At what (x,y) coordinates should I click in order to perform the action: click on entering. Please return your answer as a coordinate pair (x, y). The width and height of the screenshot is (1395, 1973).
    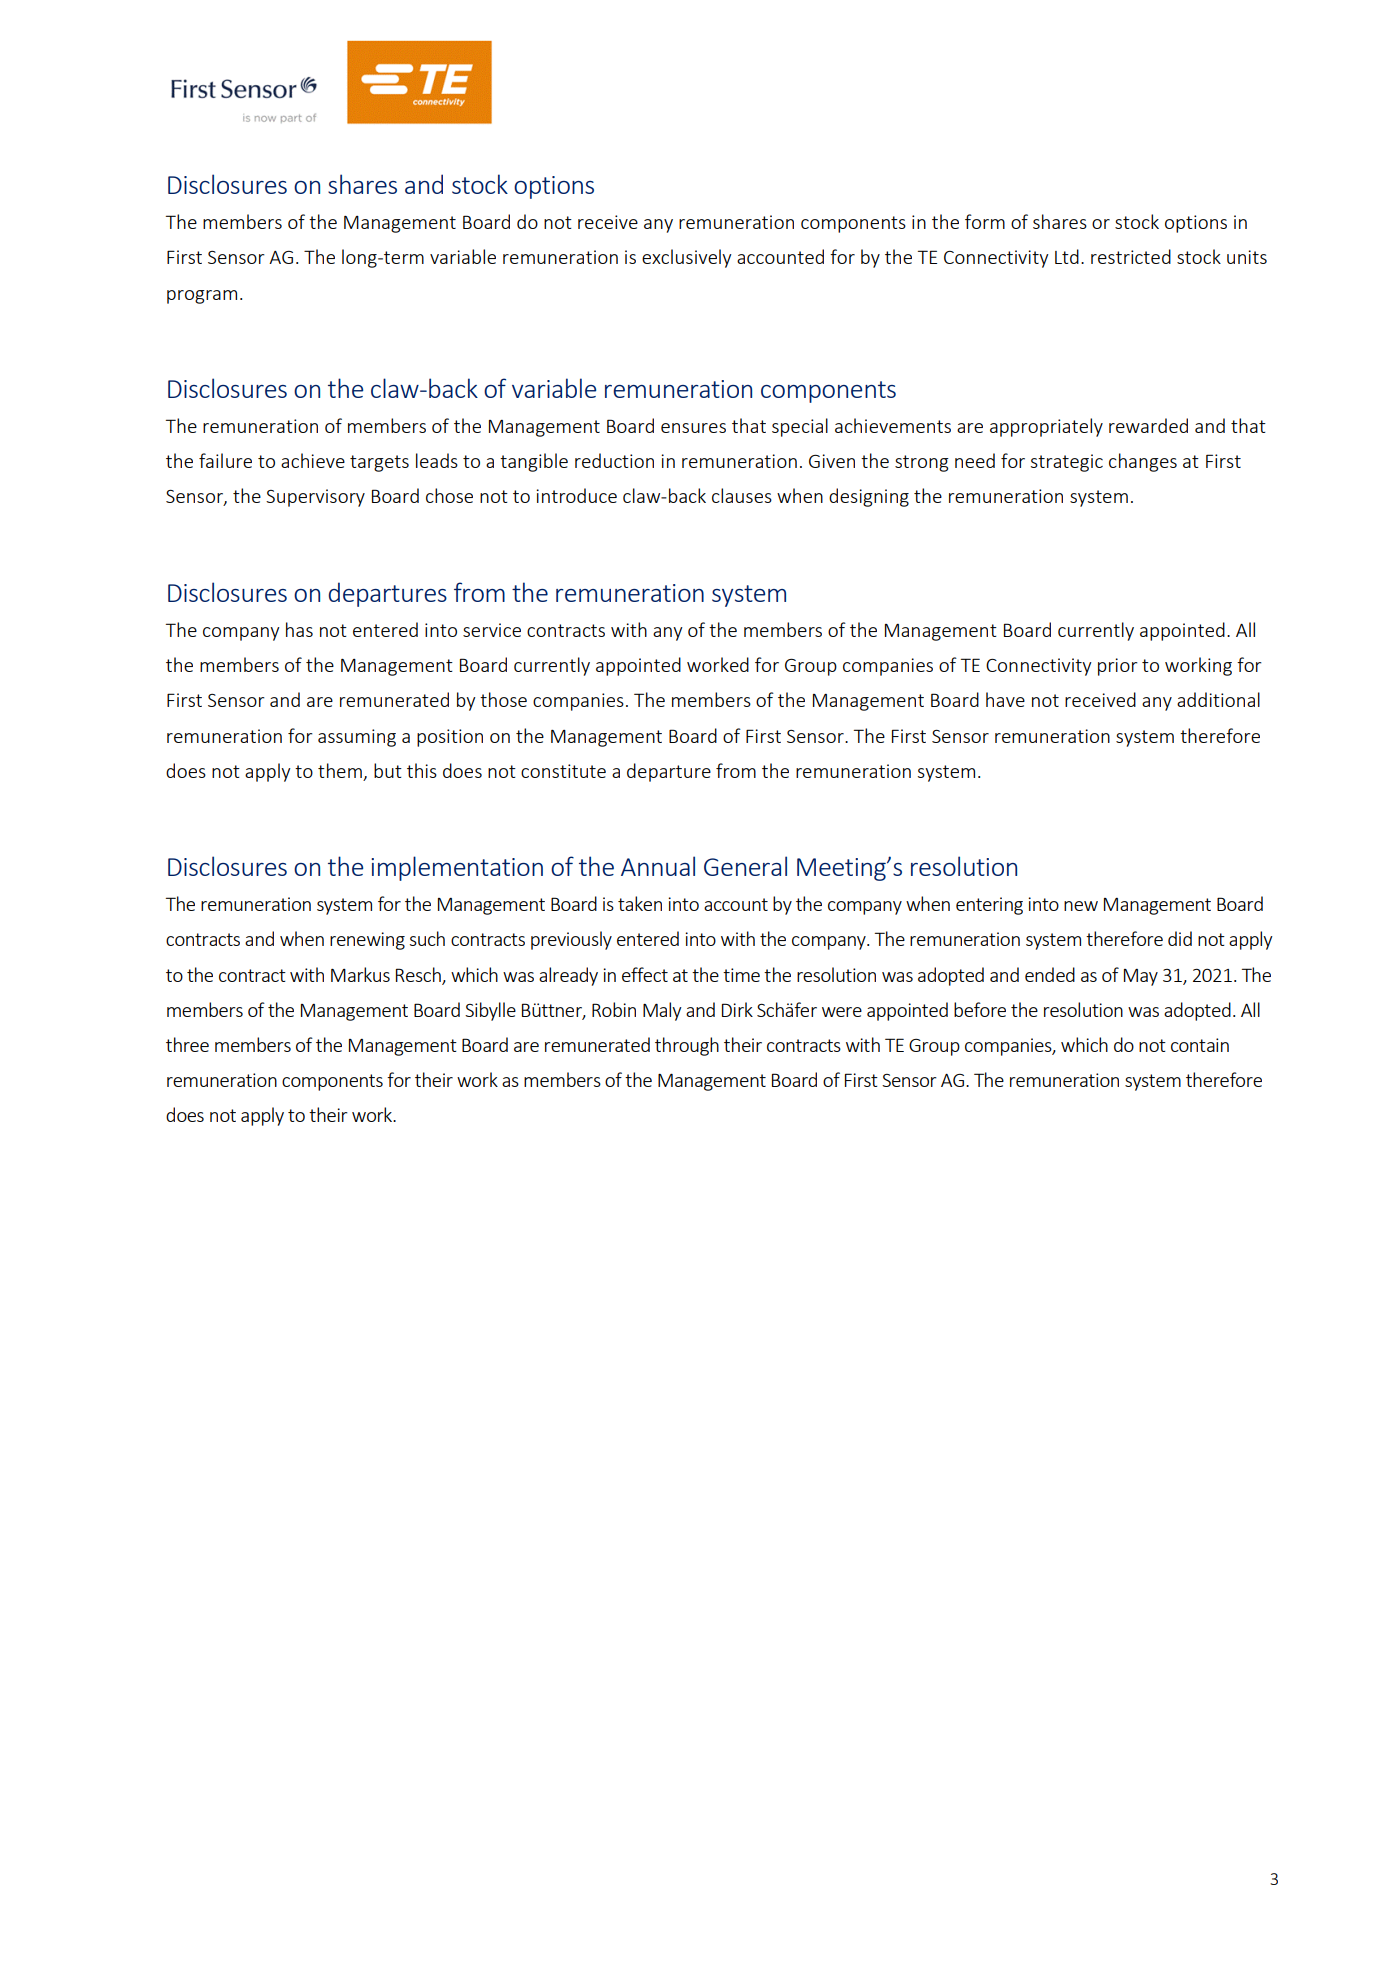
    Looking at the image, I should click on (989, 906).
